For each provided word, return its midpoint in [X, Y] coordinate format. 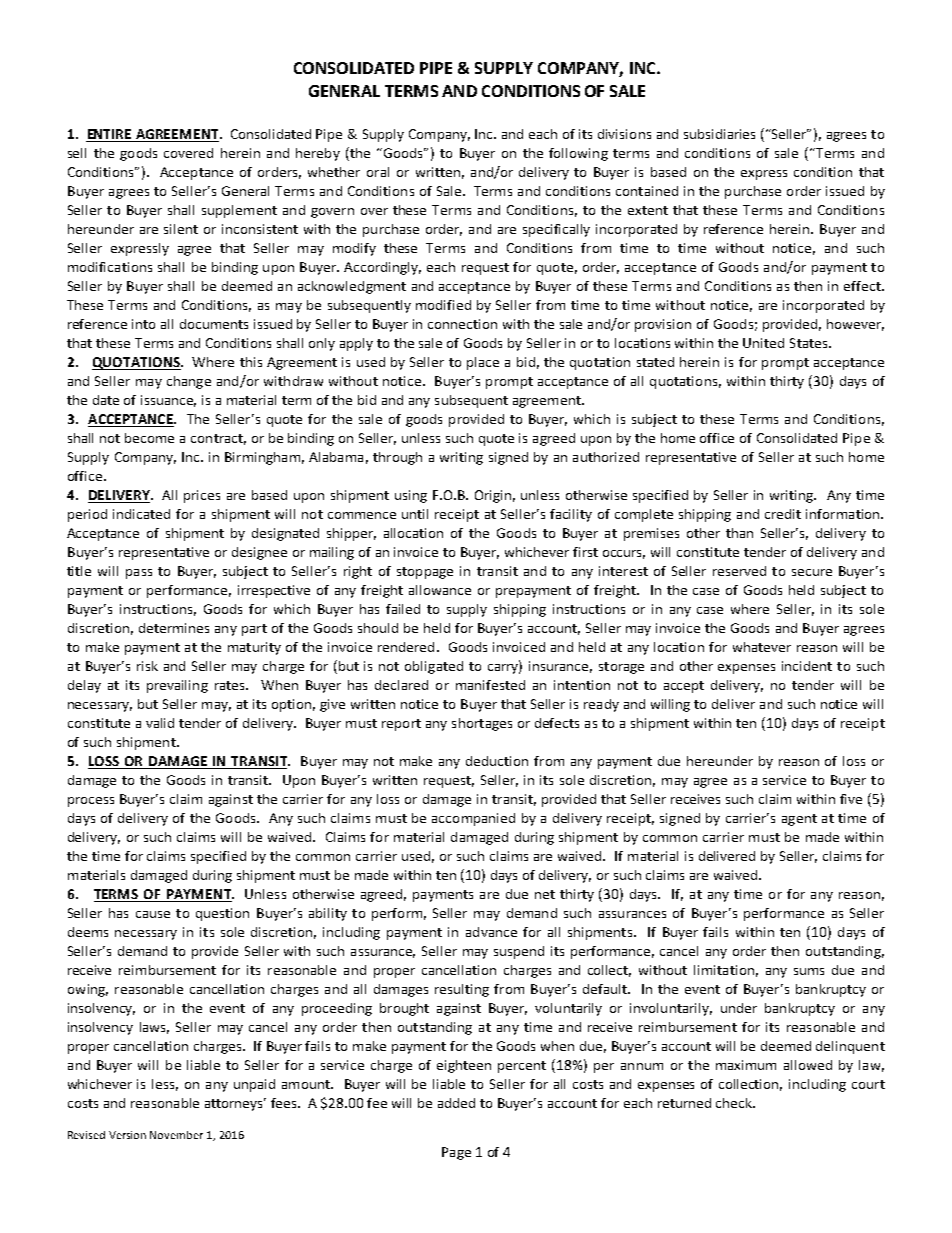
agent [799, 820]
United [763, 343]
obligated [434, 667]
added [456, 1103]
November [176, 1135]
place [483, 363]
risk [147, 666]
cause [153, 914]
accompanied [473, 819]
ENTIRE [109, 134]
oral [378, 172]
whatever [762, 647]
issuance [168, 401]
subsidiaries [719, 134]
